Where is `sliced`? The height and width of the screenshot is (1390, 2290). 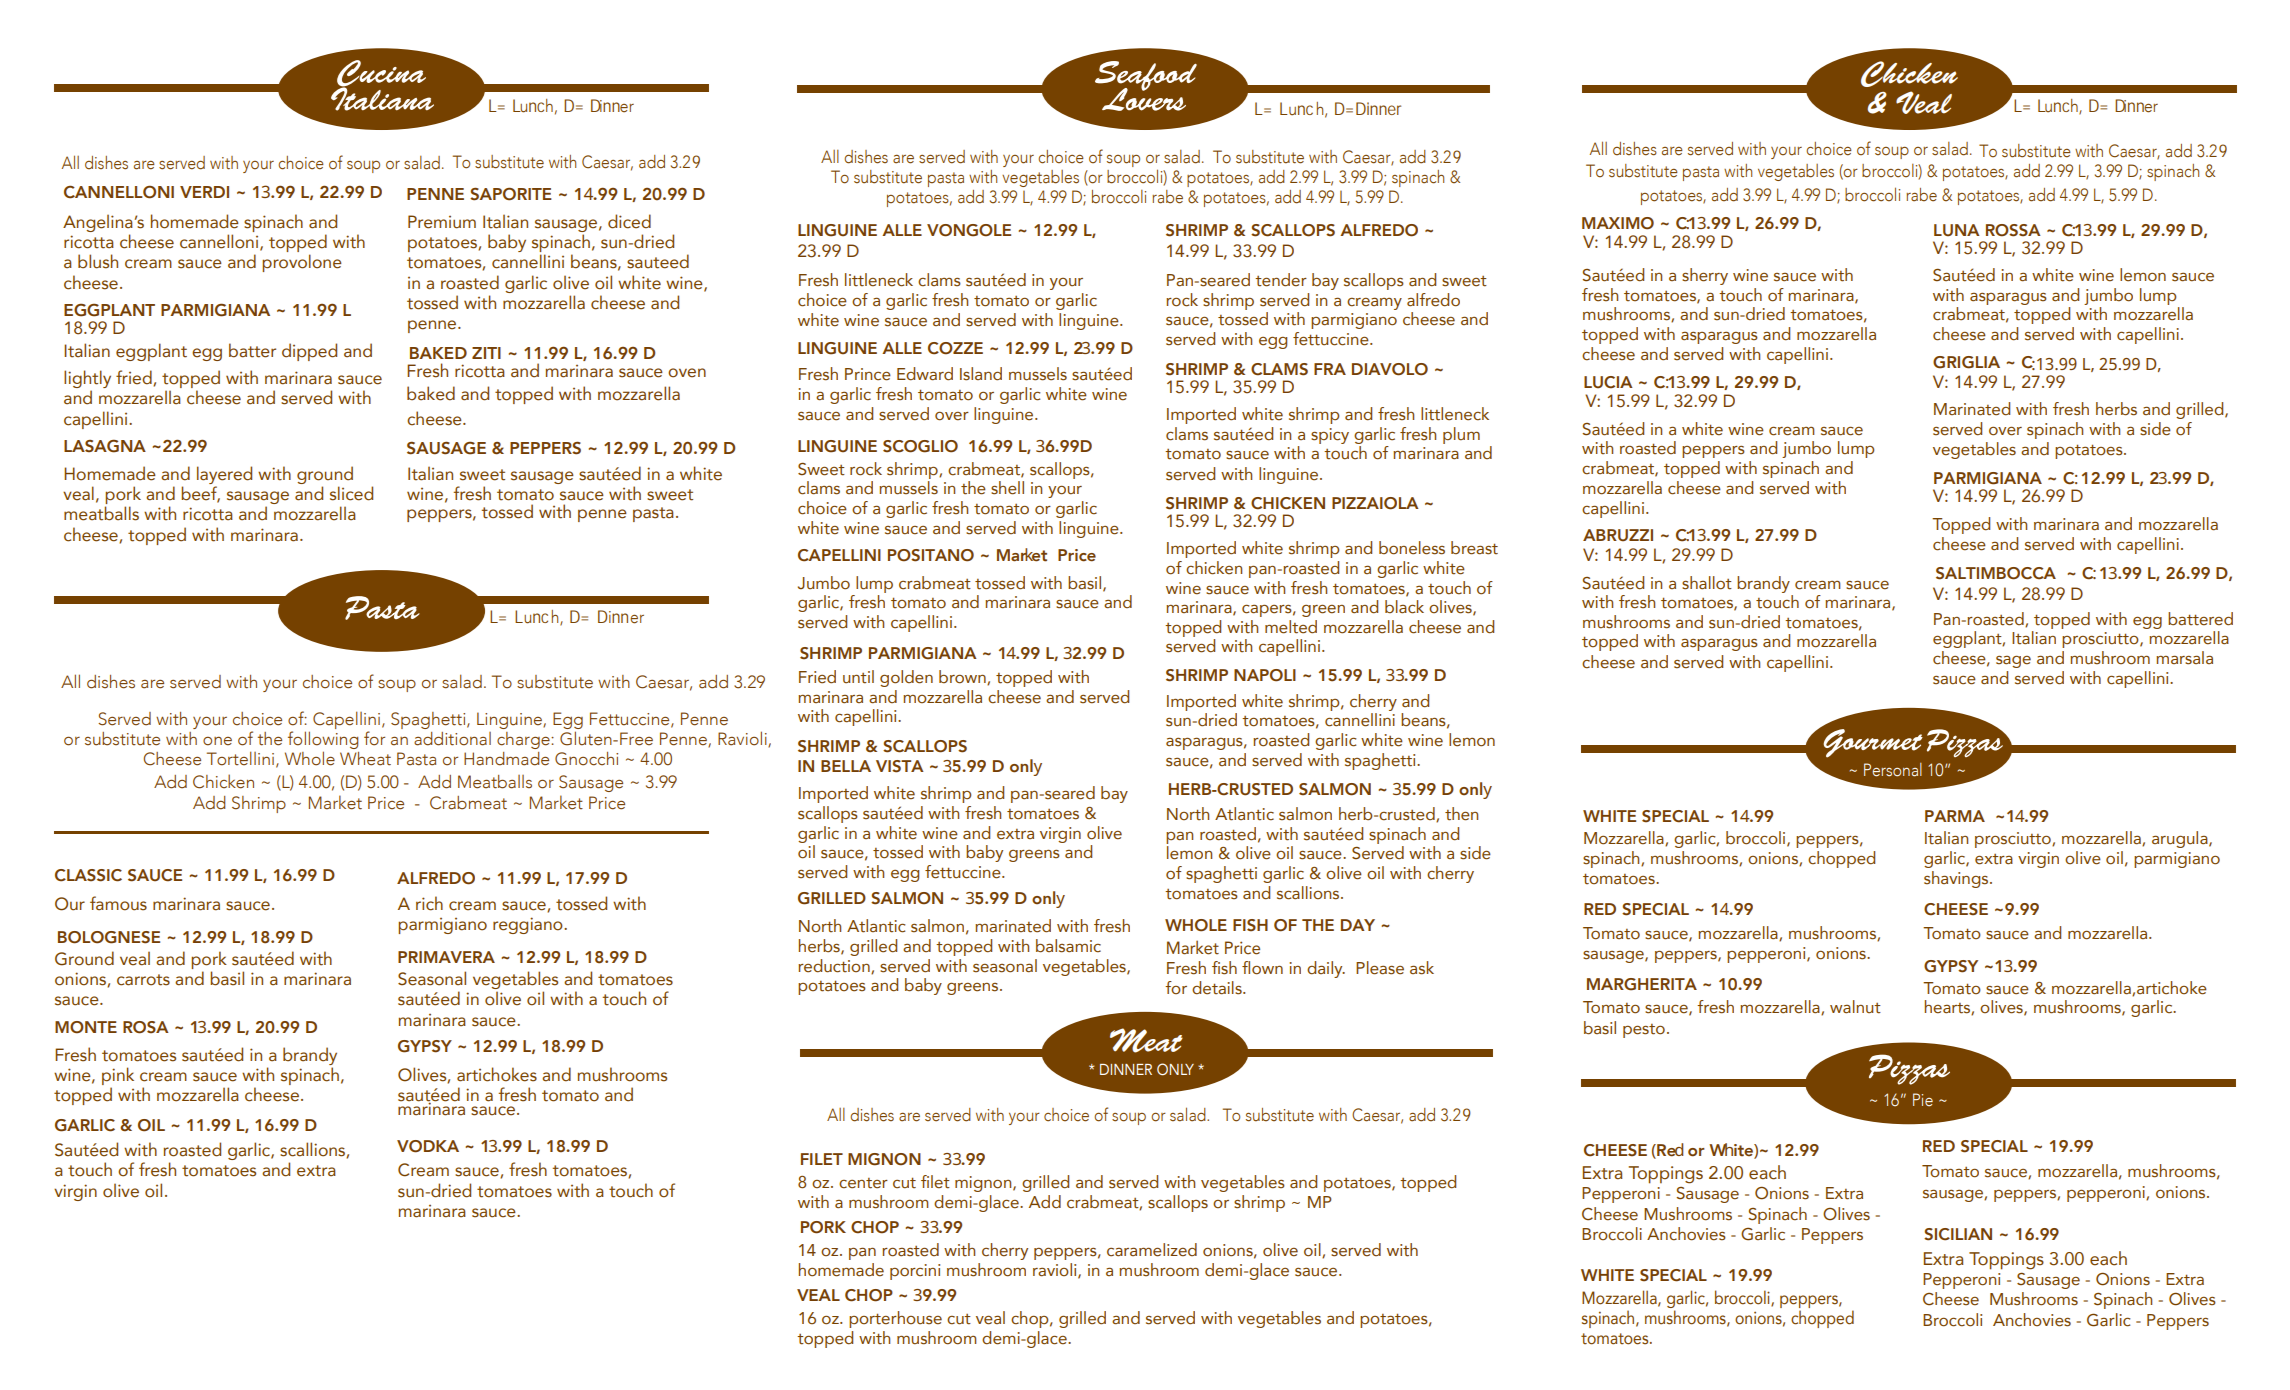
sliced is located at coordinates (351, 493).
